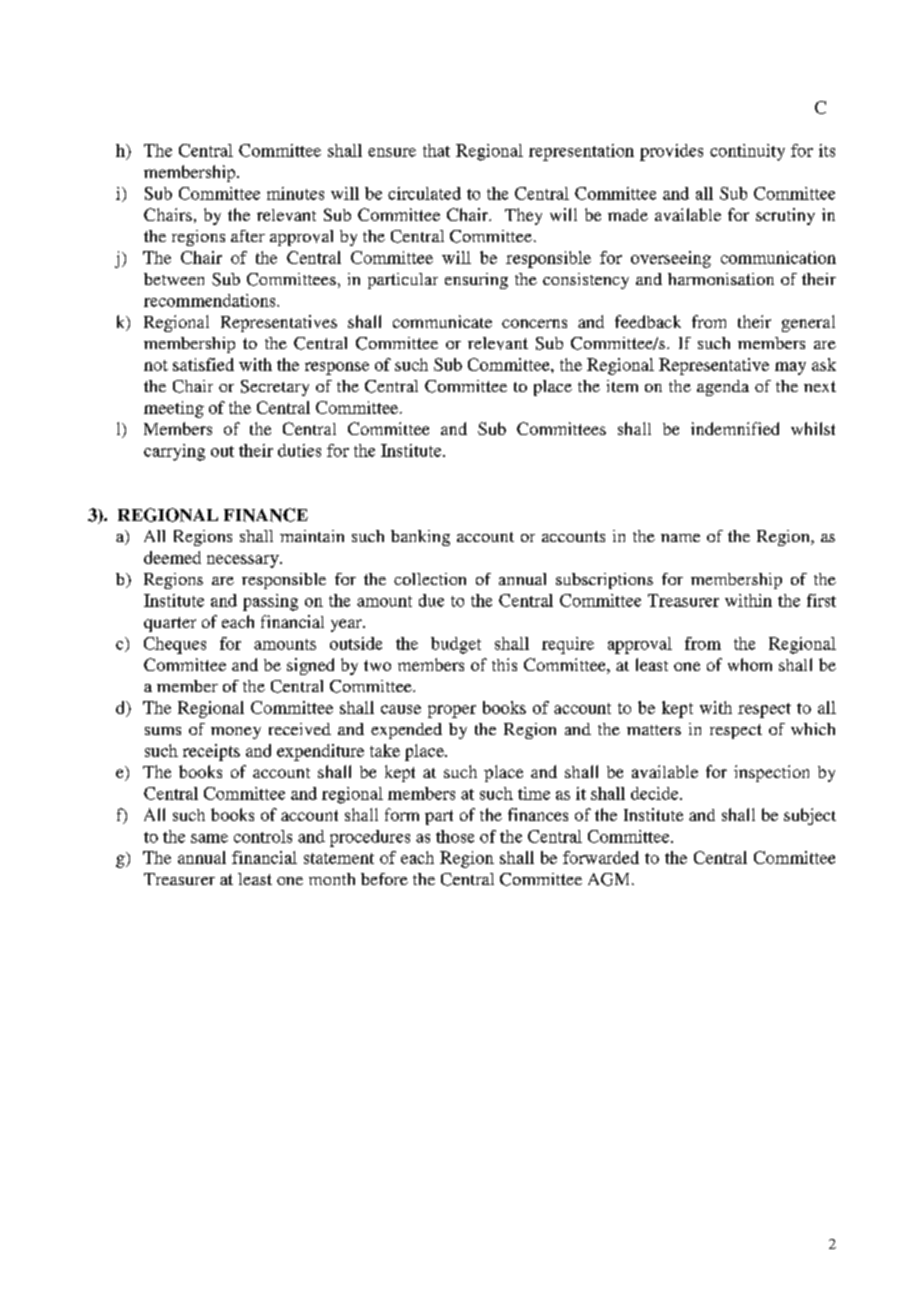 The height and width of the image is (1308, 924). What do you see at coordinates (203, 364) in the image?
I see `satisfied` at bounding box center [203, 364].
